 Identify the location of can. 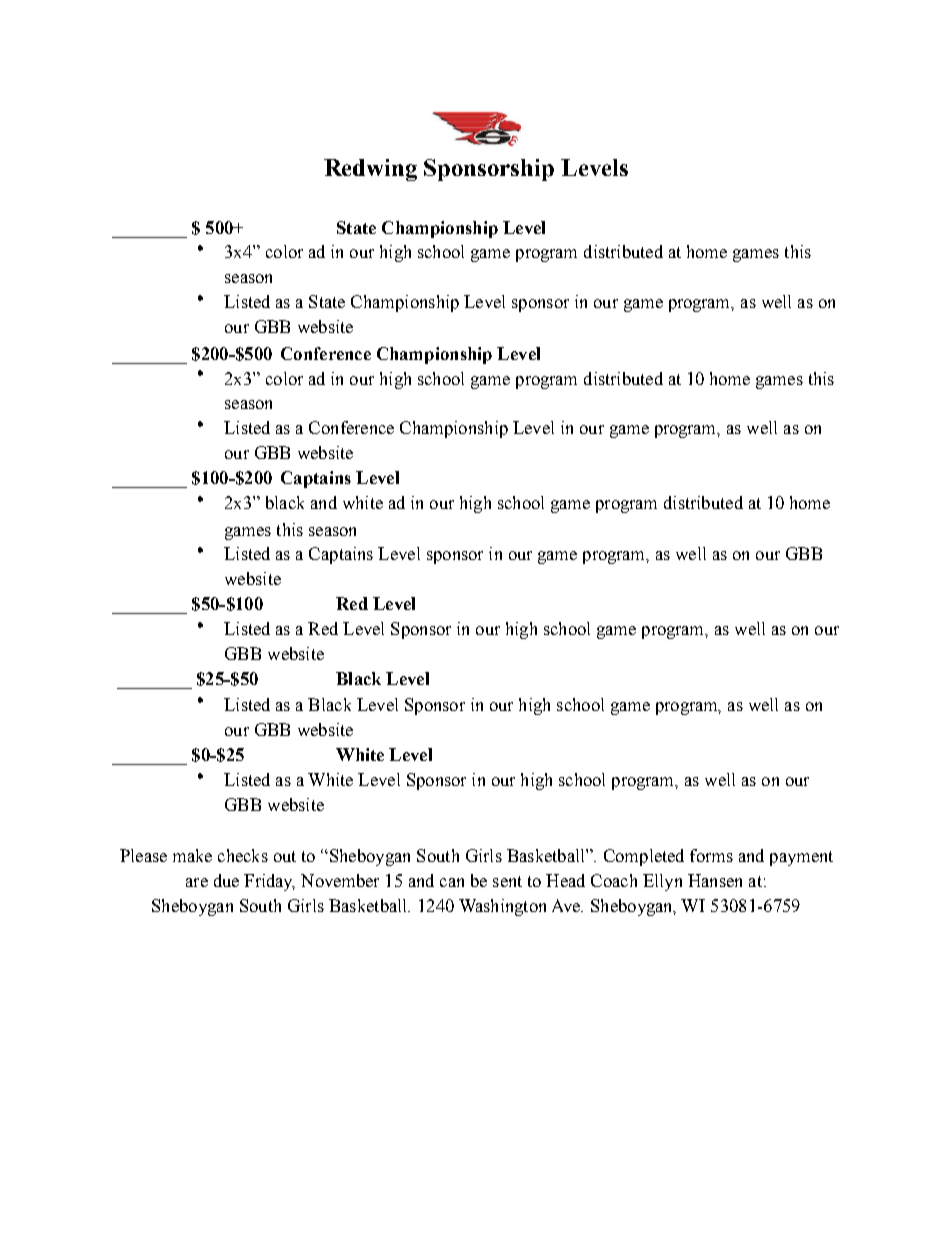
(452, 882).
